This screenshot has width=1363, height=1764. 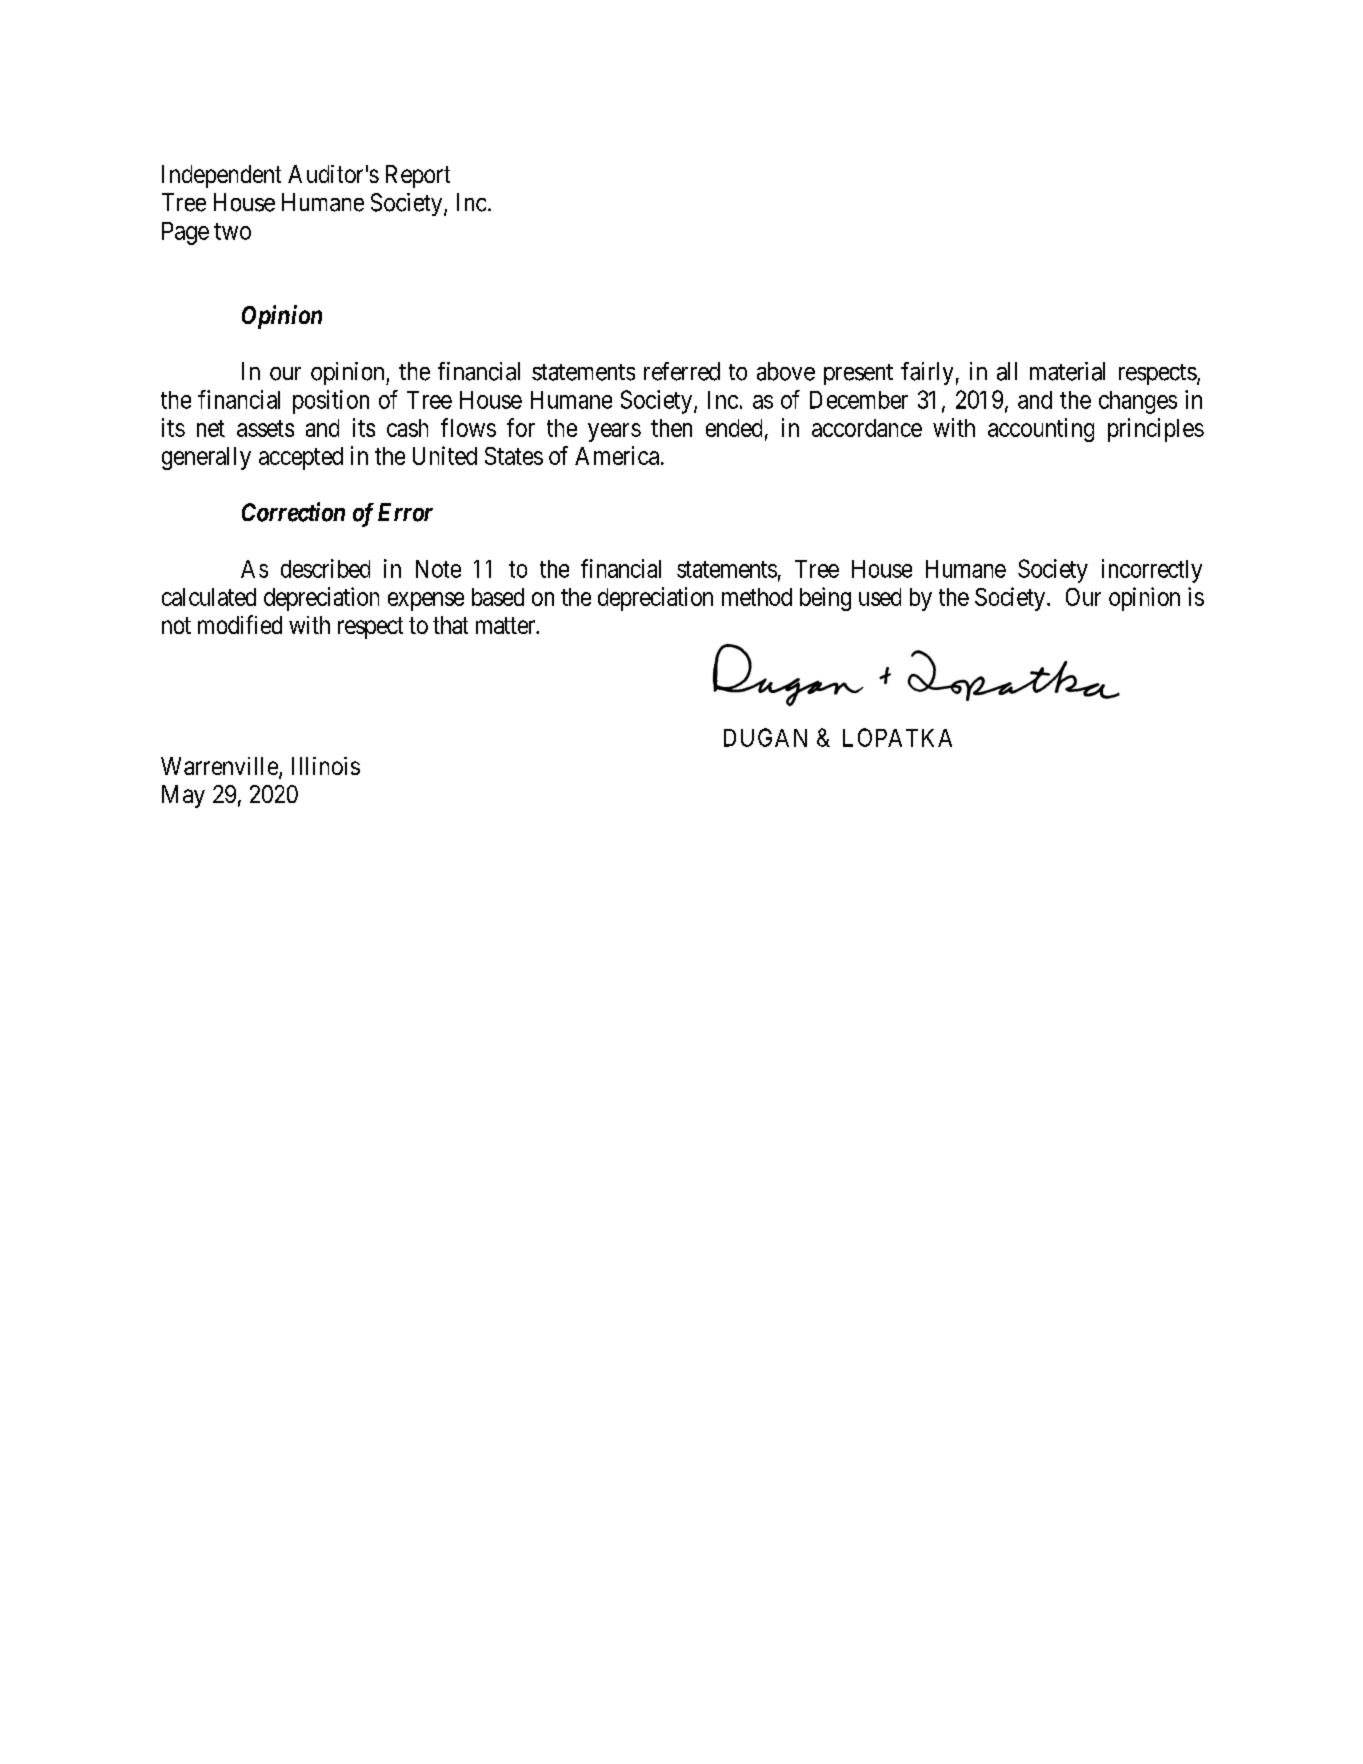 I want to click on Independent, so click(x=221, y=176).
